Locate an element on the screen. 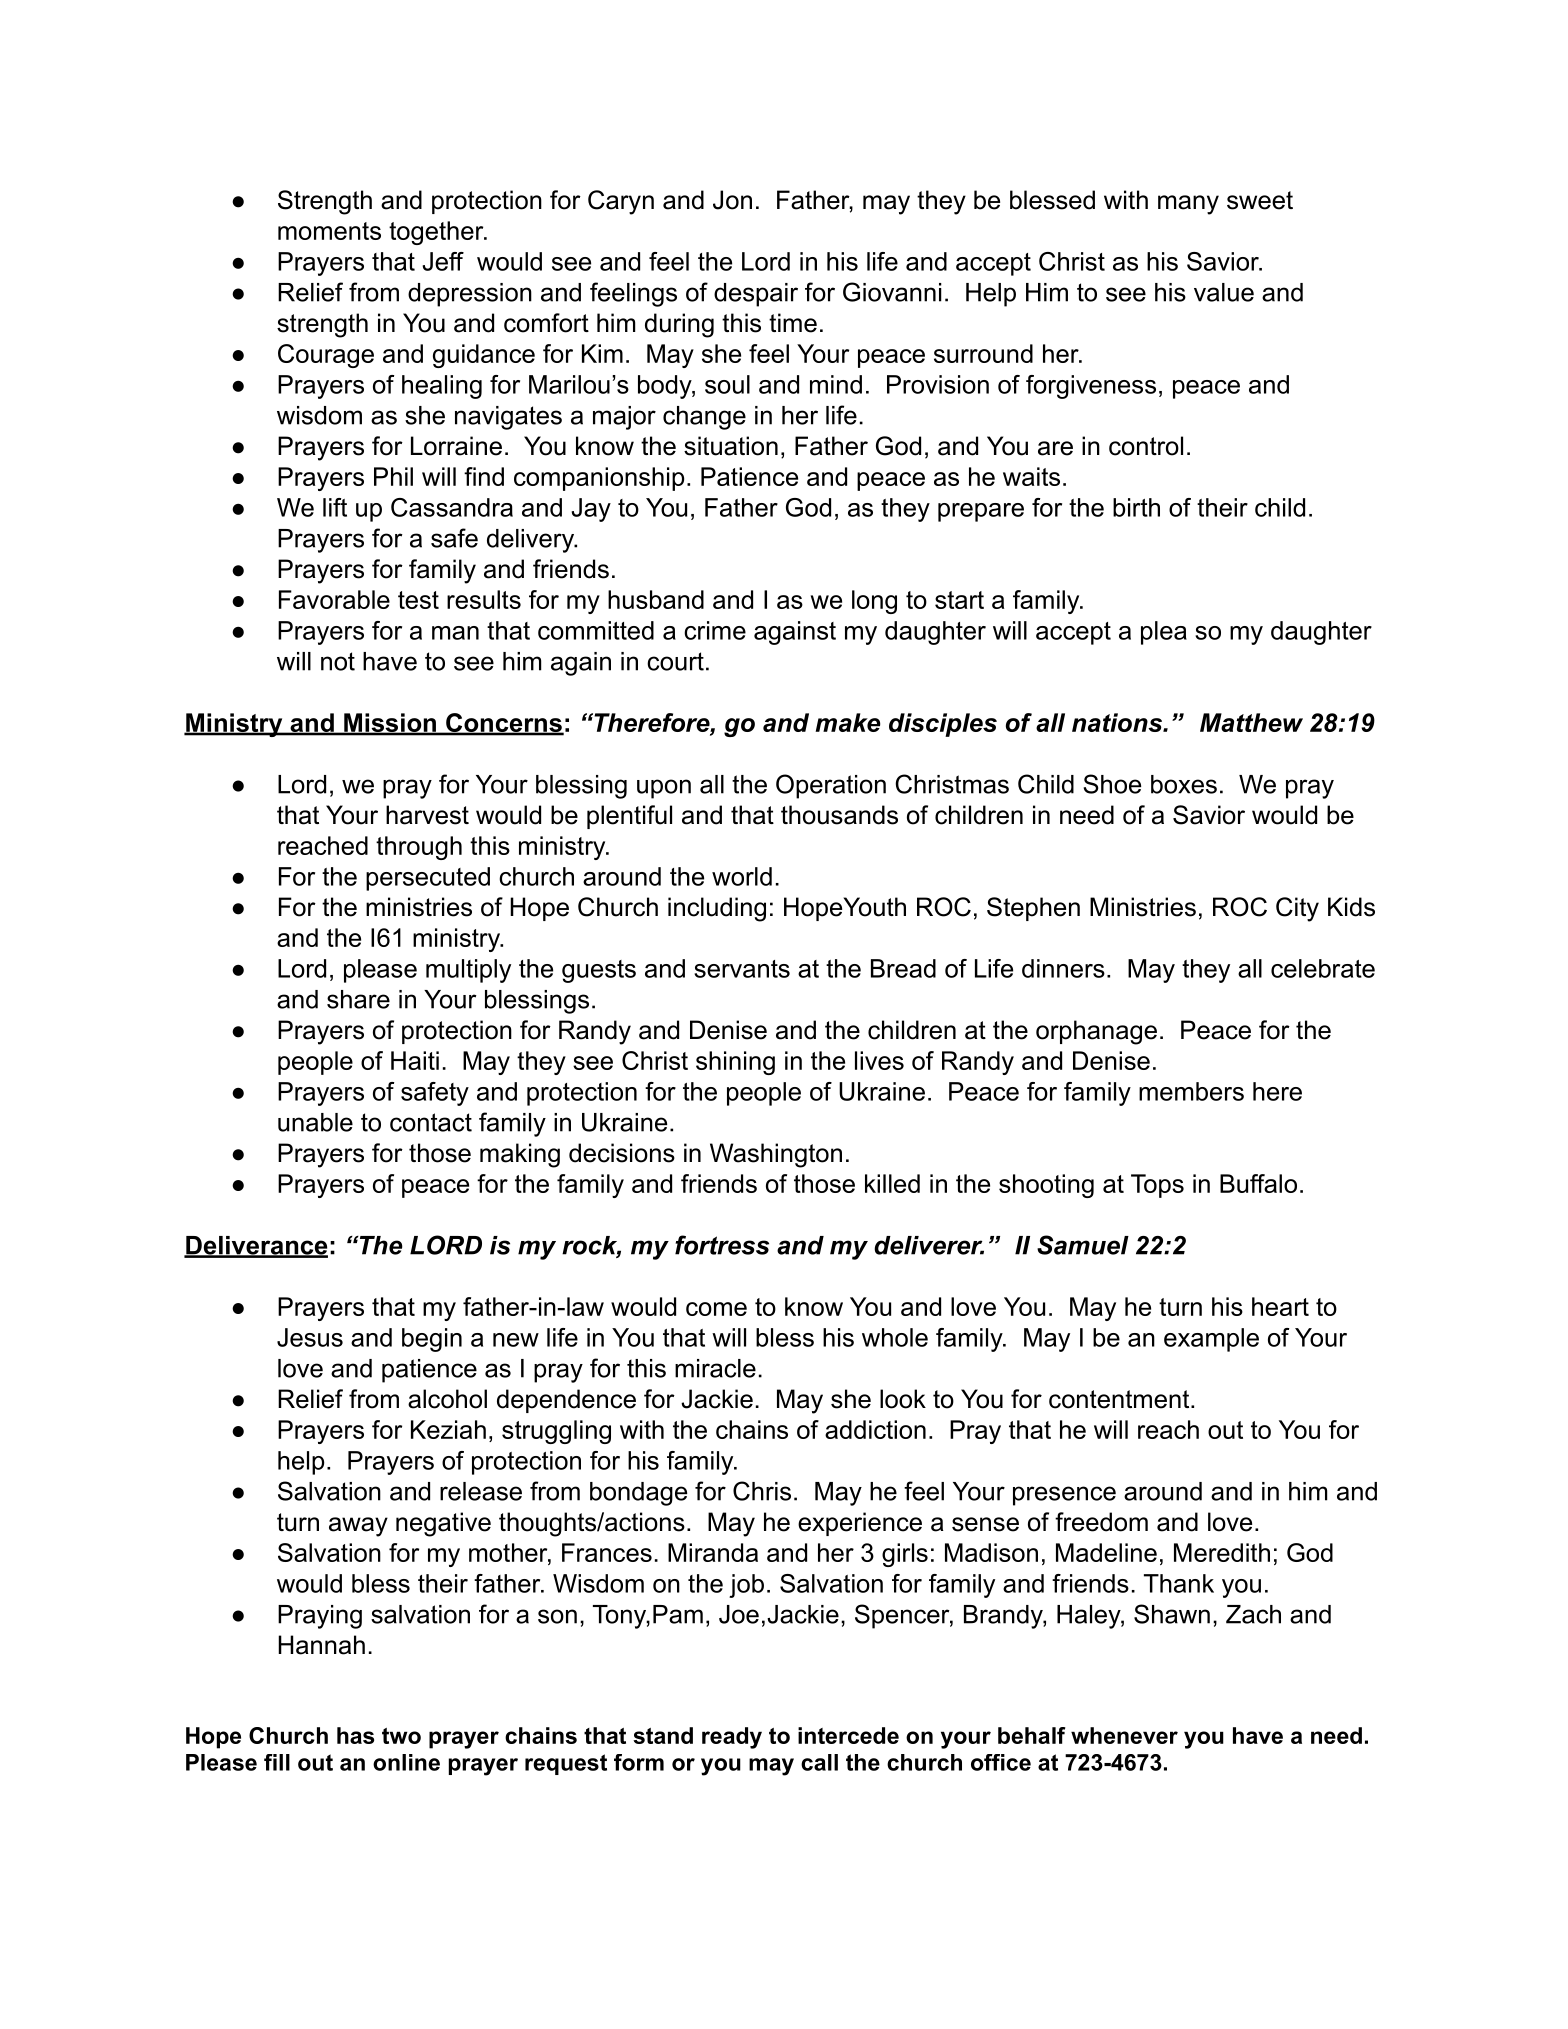 The width and height of the screenshot is (1568, 2029). intercede is located at coordinates (848, 1735).
